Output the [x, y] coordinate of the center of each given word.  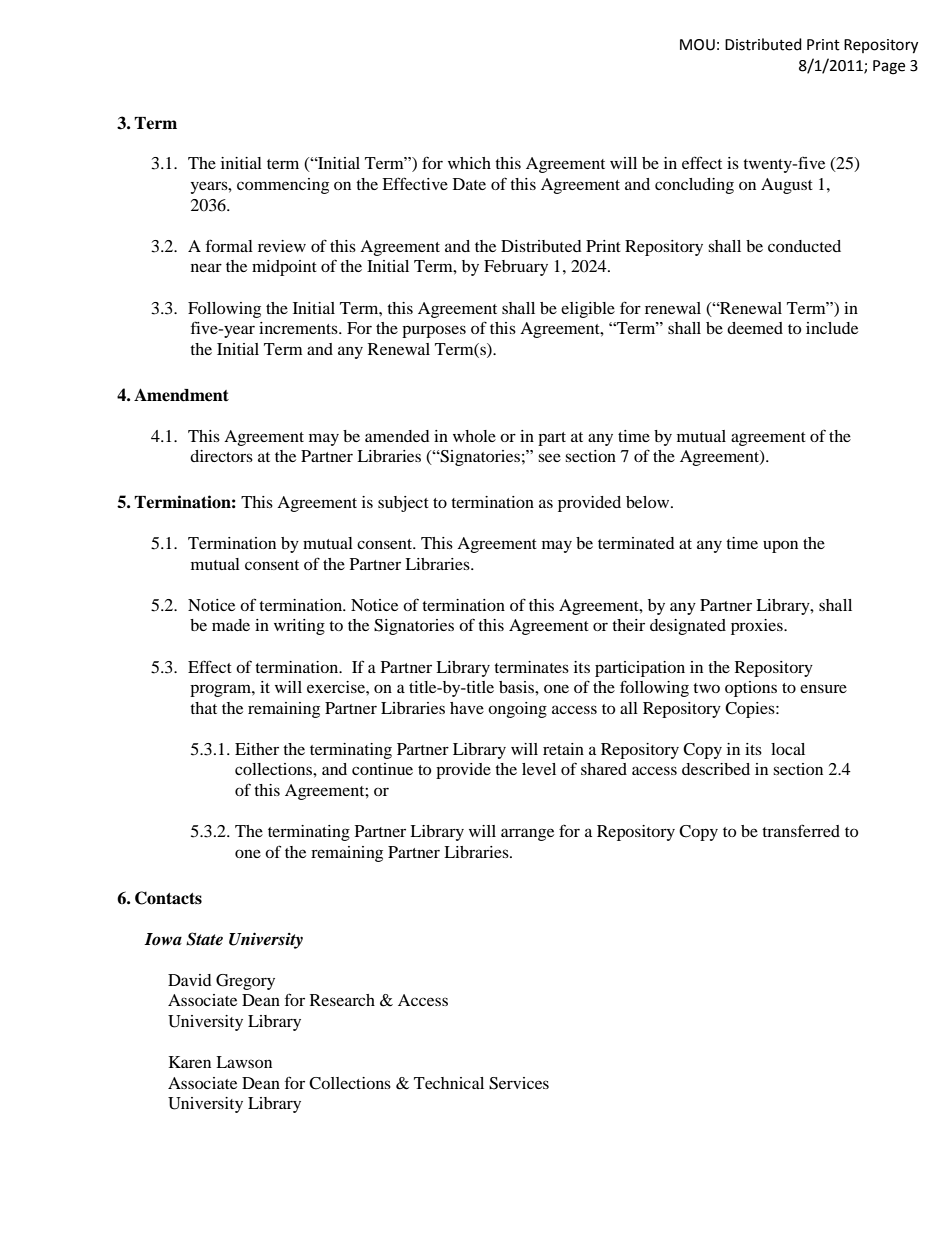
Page [889, 67]
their [628, 625]
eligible [588, 310]
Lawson [244, 1062]
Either [257, 749]
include [832, 328]
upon [780, 546]
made [231, 625]
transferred [801, 830]
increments [299, 328]
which [469, 163]
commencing [283, 186]
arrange [527, 834]
